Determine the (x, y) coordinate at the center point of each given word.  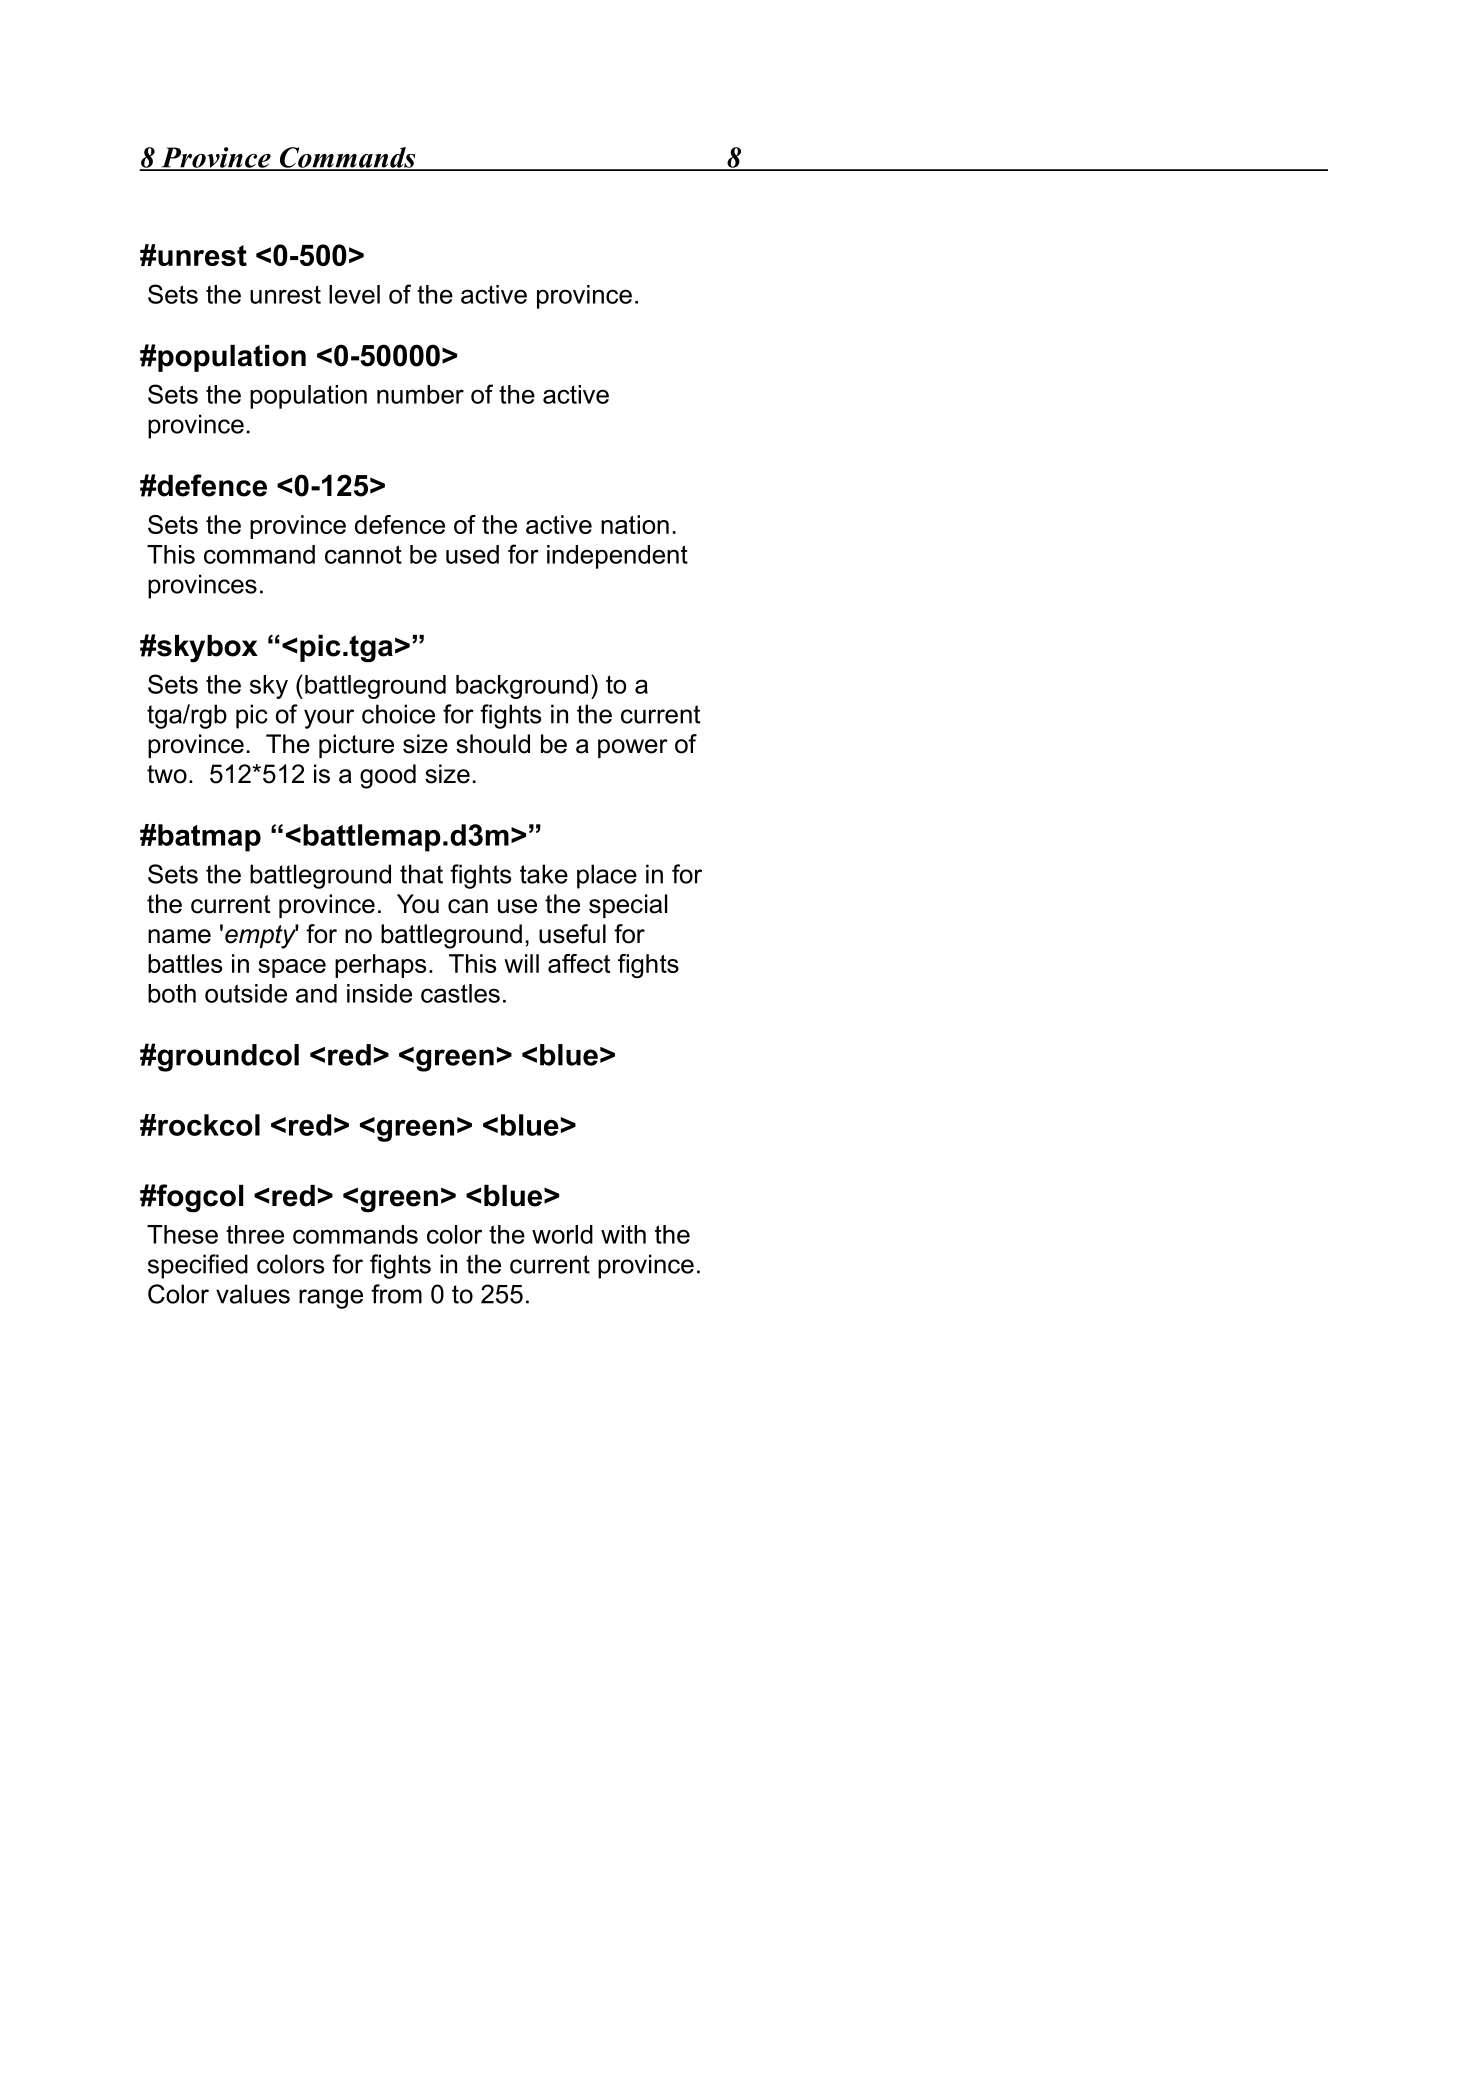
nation (635, 524)
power (633, 748)
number (420, 394)
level (354, 294)
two (167, 774)
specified (198, 1266)
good (388, 776)
